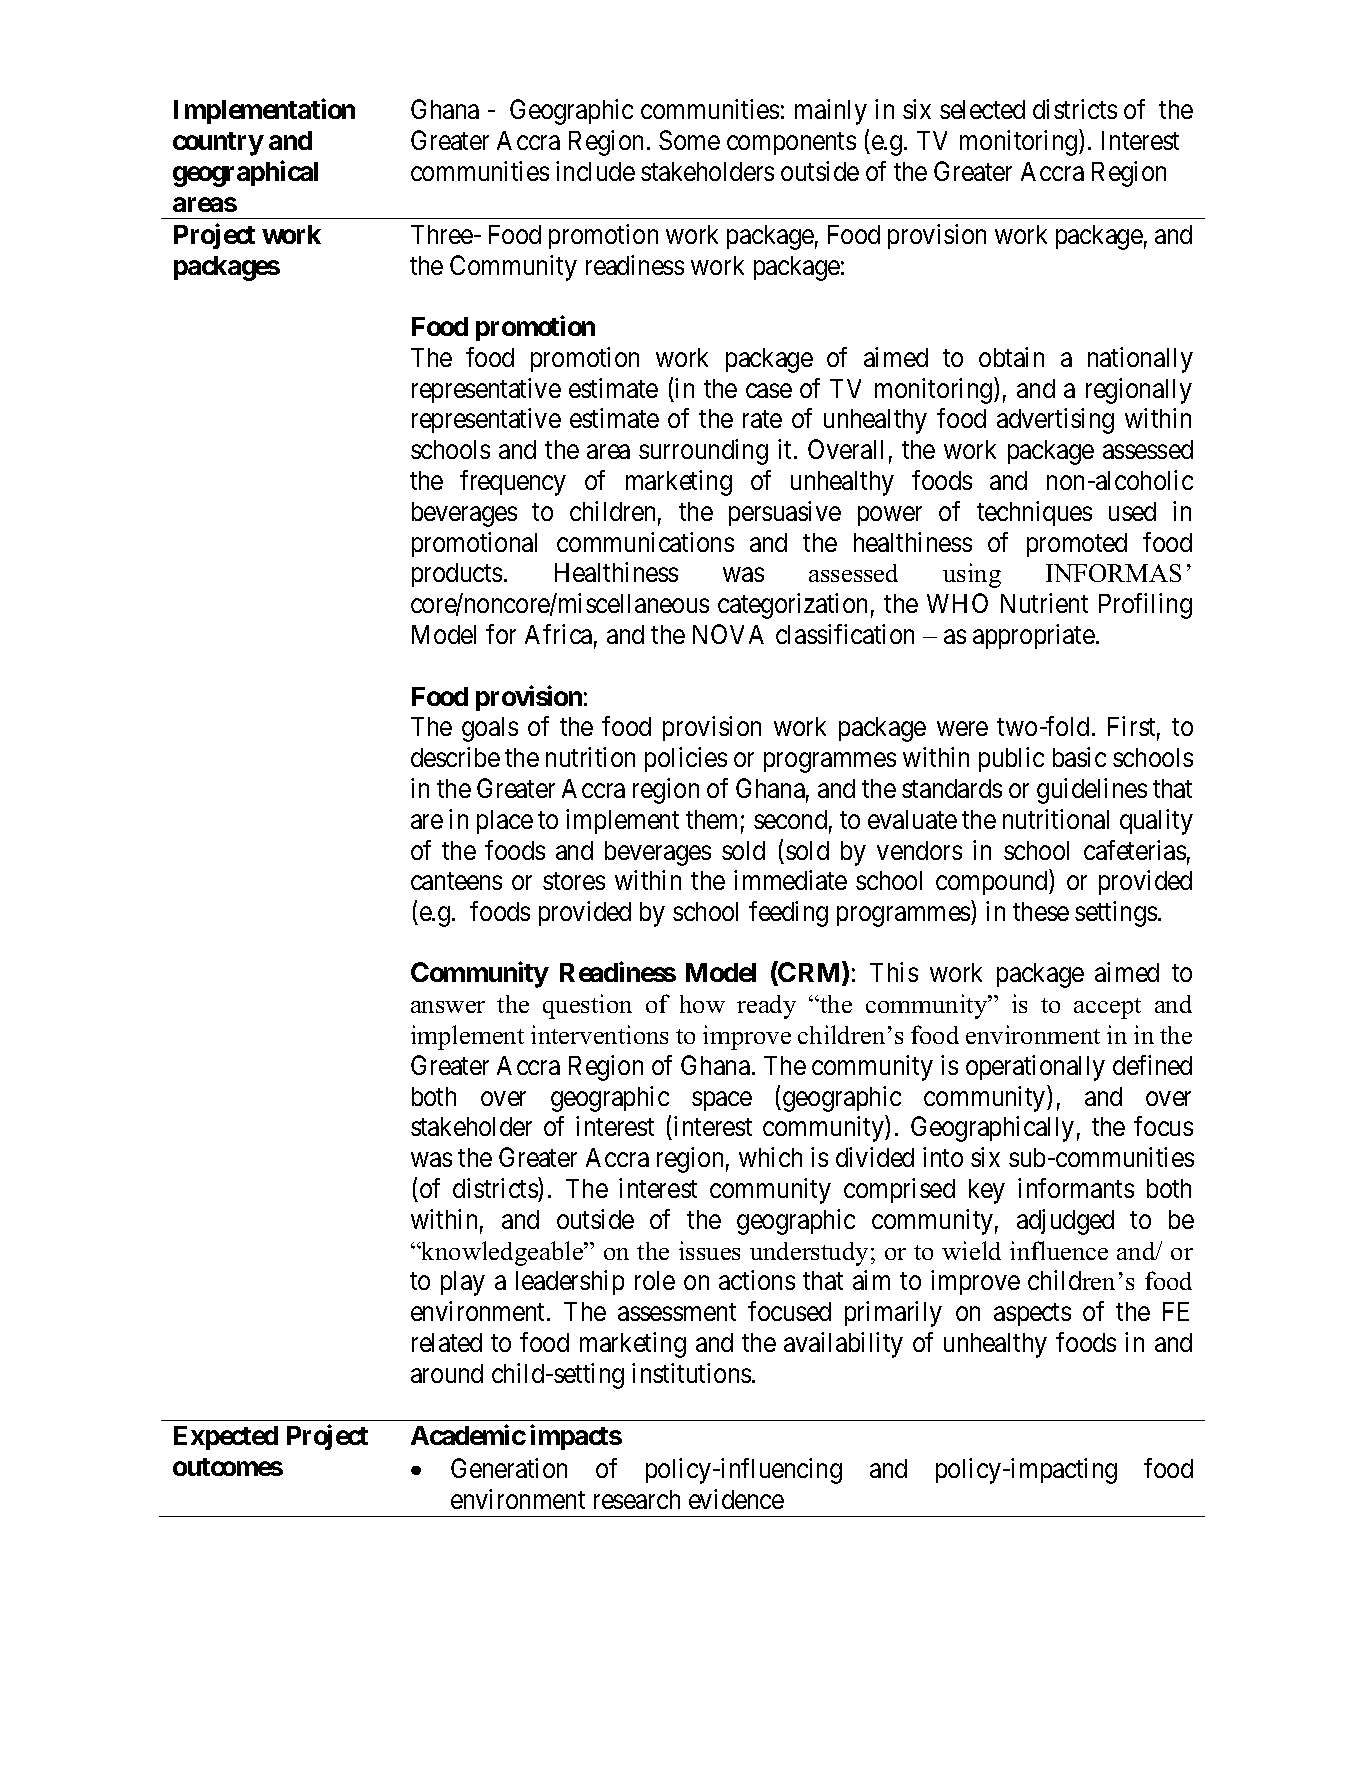 The height and width of the screenshot is (1767, 1366). I want to click on answer, so click(448, 1007).
